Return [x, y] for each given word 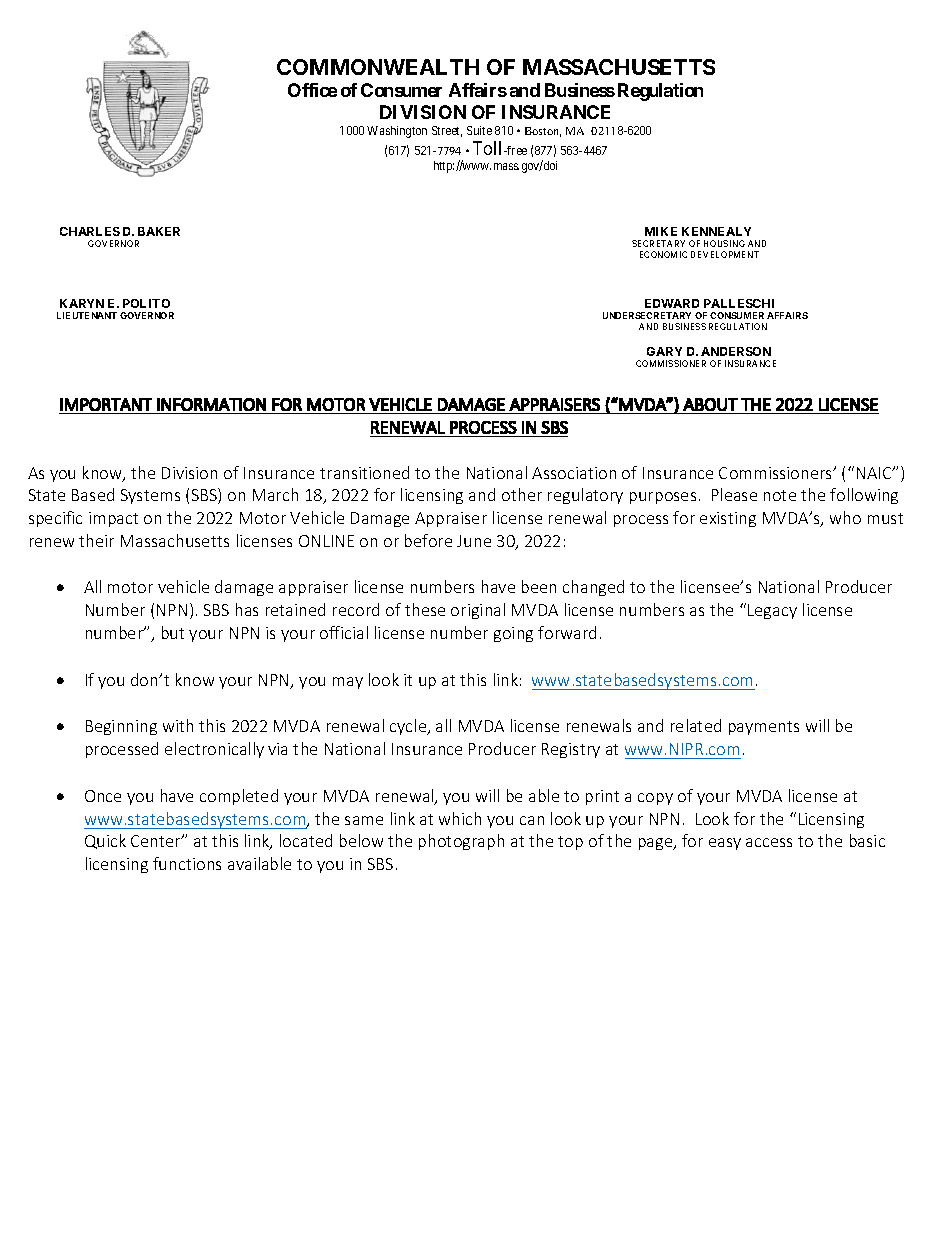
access [769, 842]
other [522, 494]
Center [157, 841]
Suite [479, 130]
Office [312, 90]
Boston [543, 132]
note [780, 495]
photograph [461, 842]
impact [113, 519]
